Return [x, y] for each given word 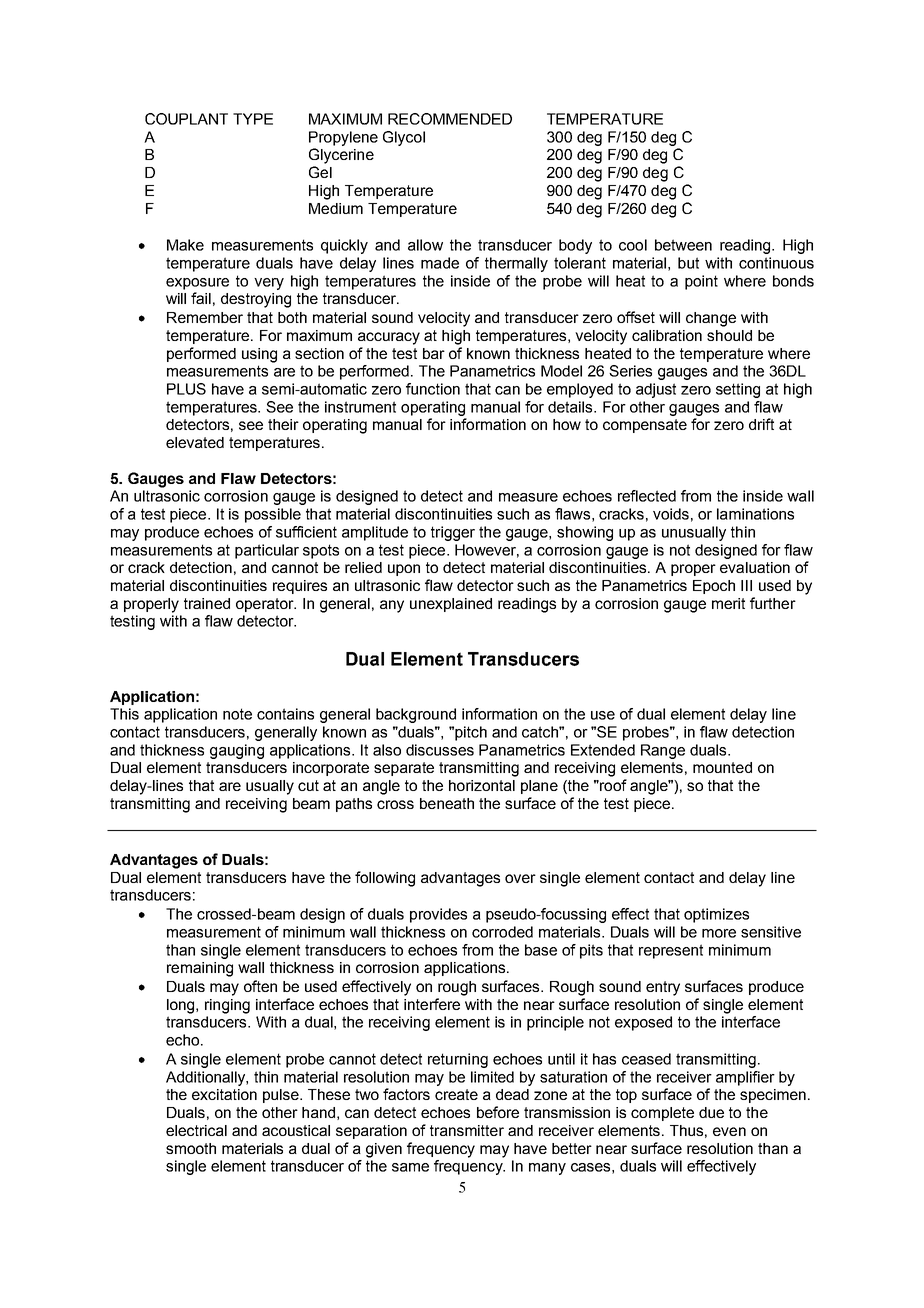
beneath [447, 803]
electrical [196, 1130]
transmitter [467, 1130]
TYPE [253, 119]
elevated [195, 442]
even [729, 1131]
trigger [453, 533]
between [683, 245]
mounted [722, 767]
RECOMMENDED [450, 119]
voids [671, 514]
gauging [237, 751]
